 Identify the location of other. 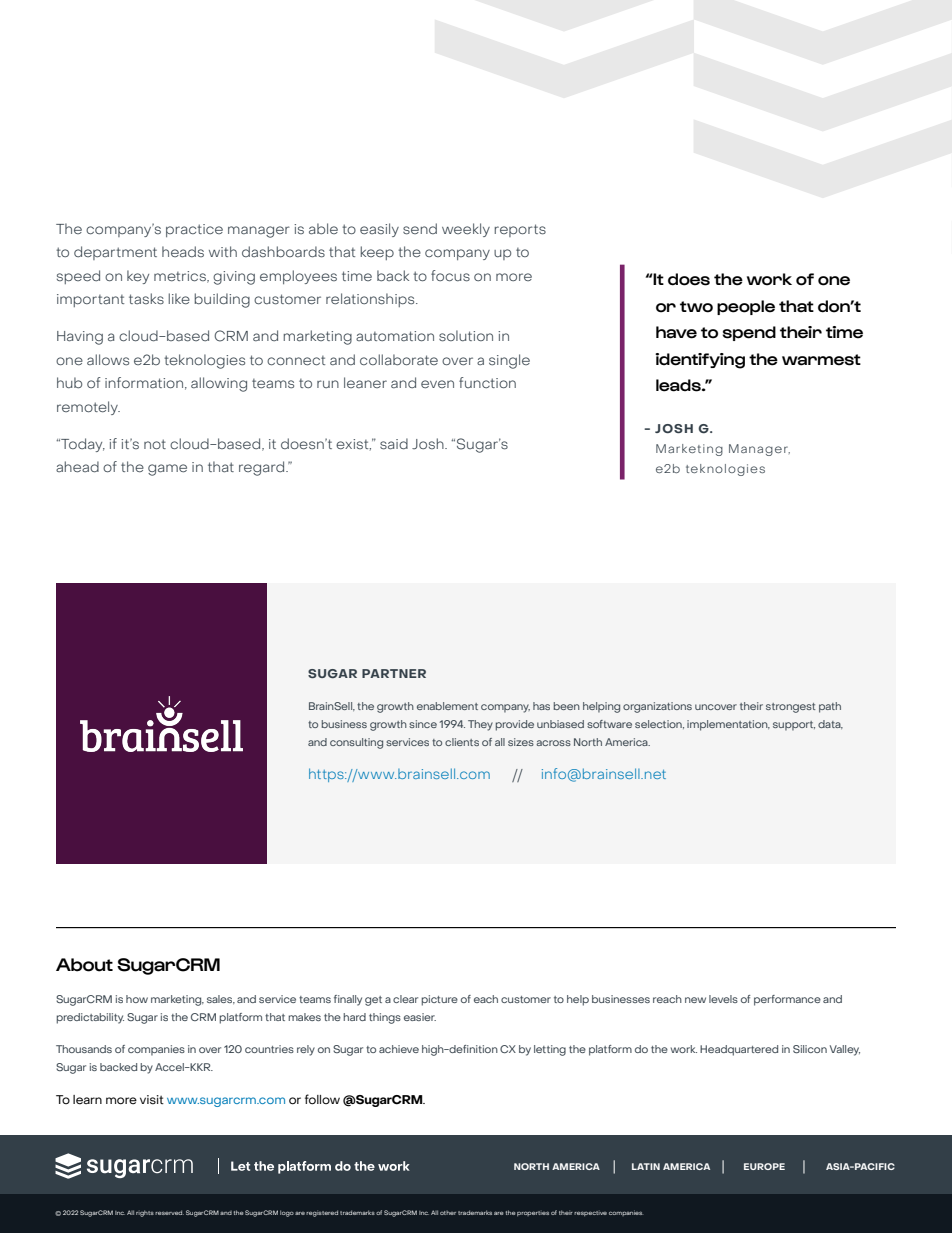
(448, 1213).
